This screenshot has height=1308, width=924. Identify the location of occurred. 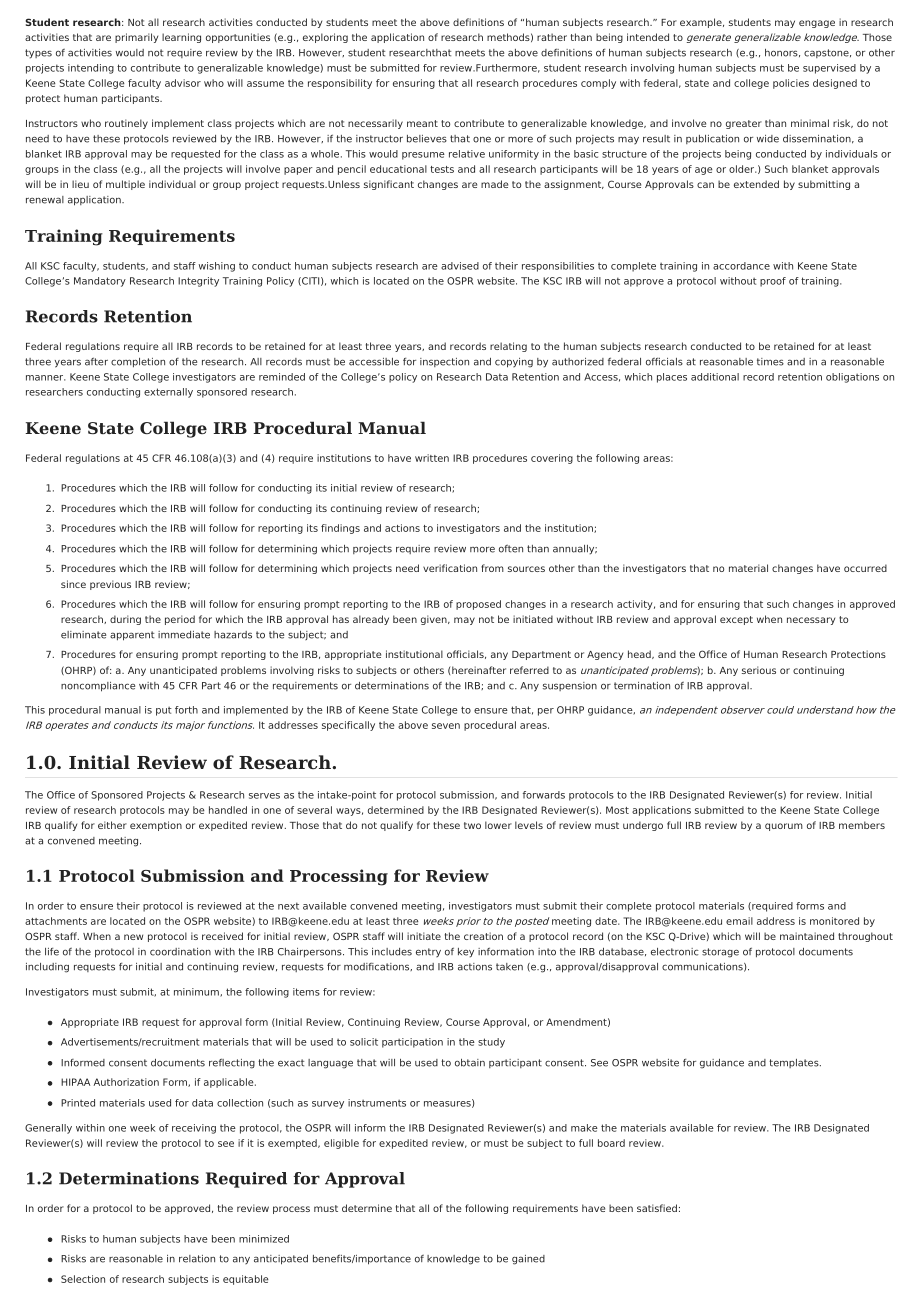
(865, 568).
